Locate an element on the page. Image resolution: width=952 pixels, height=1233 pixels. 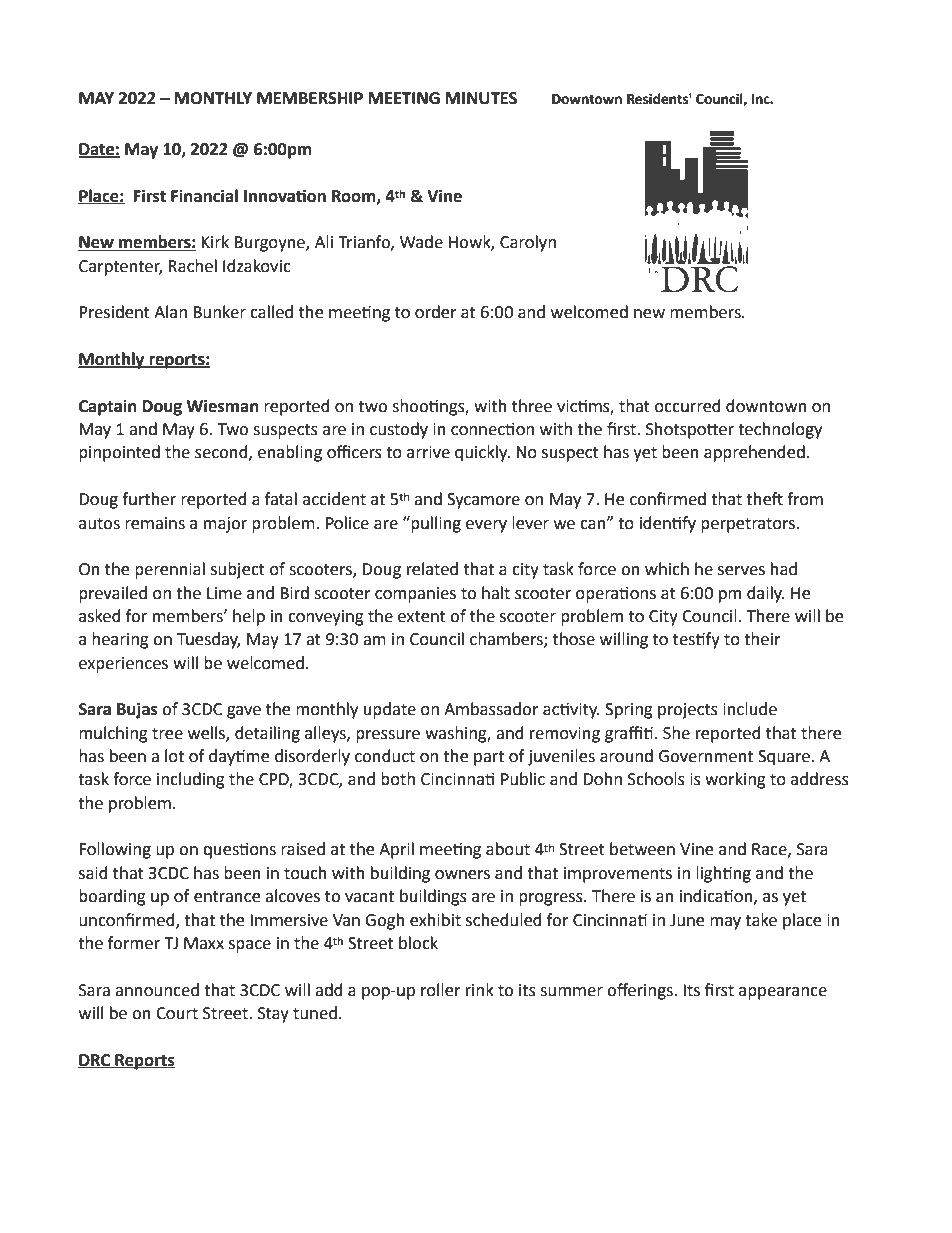
Financial is located at coordinates (204, 196).
